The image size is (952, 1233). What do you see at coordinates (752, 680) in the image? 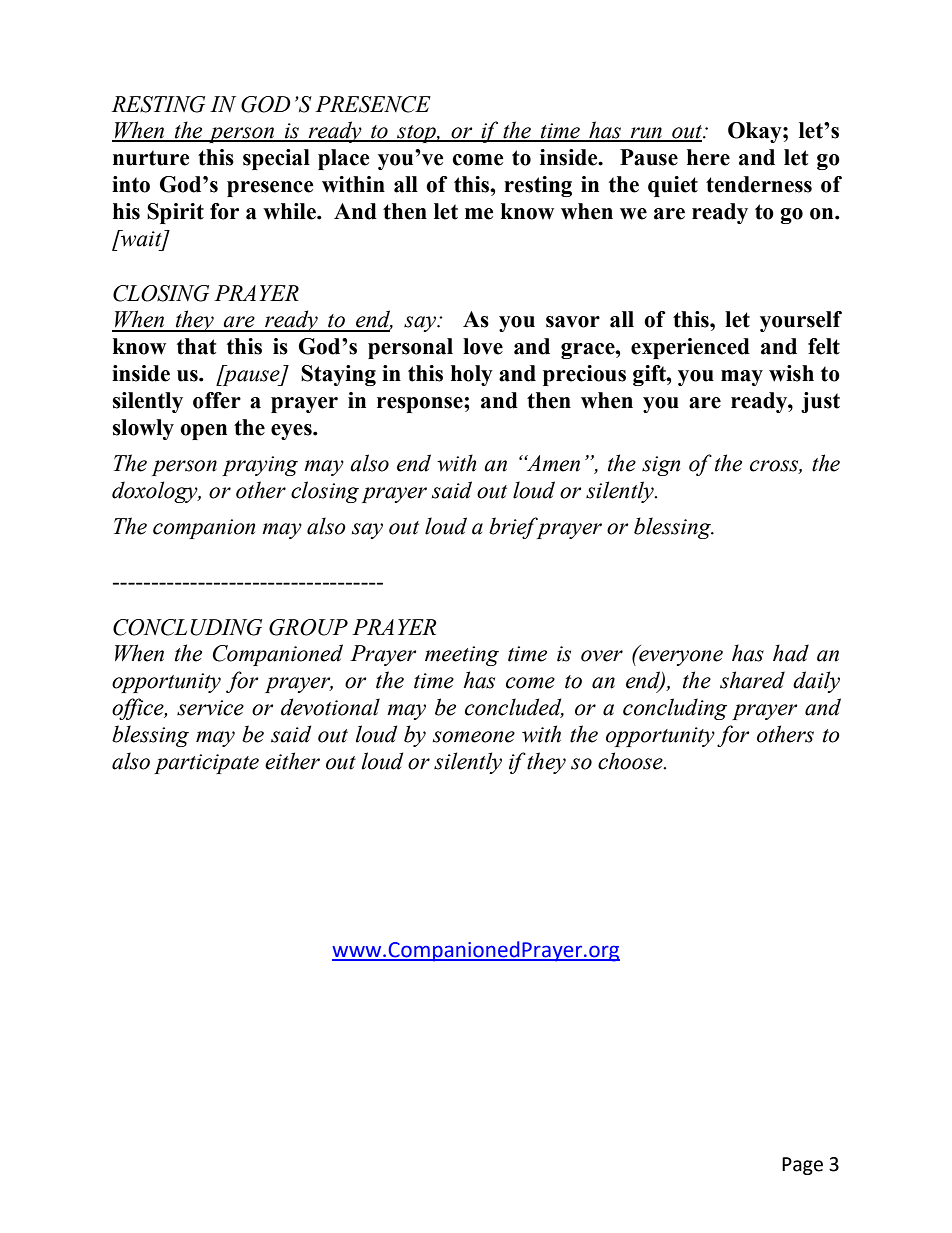
I see `shared` at bounding box center [752, 680].
